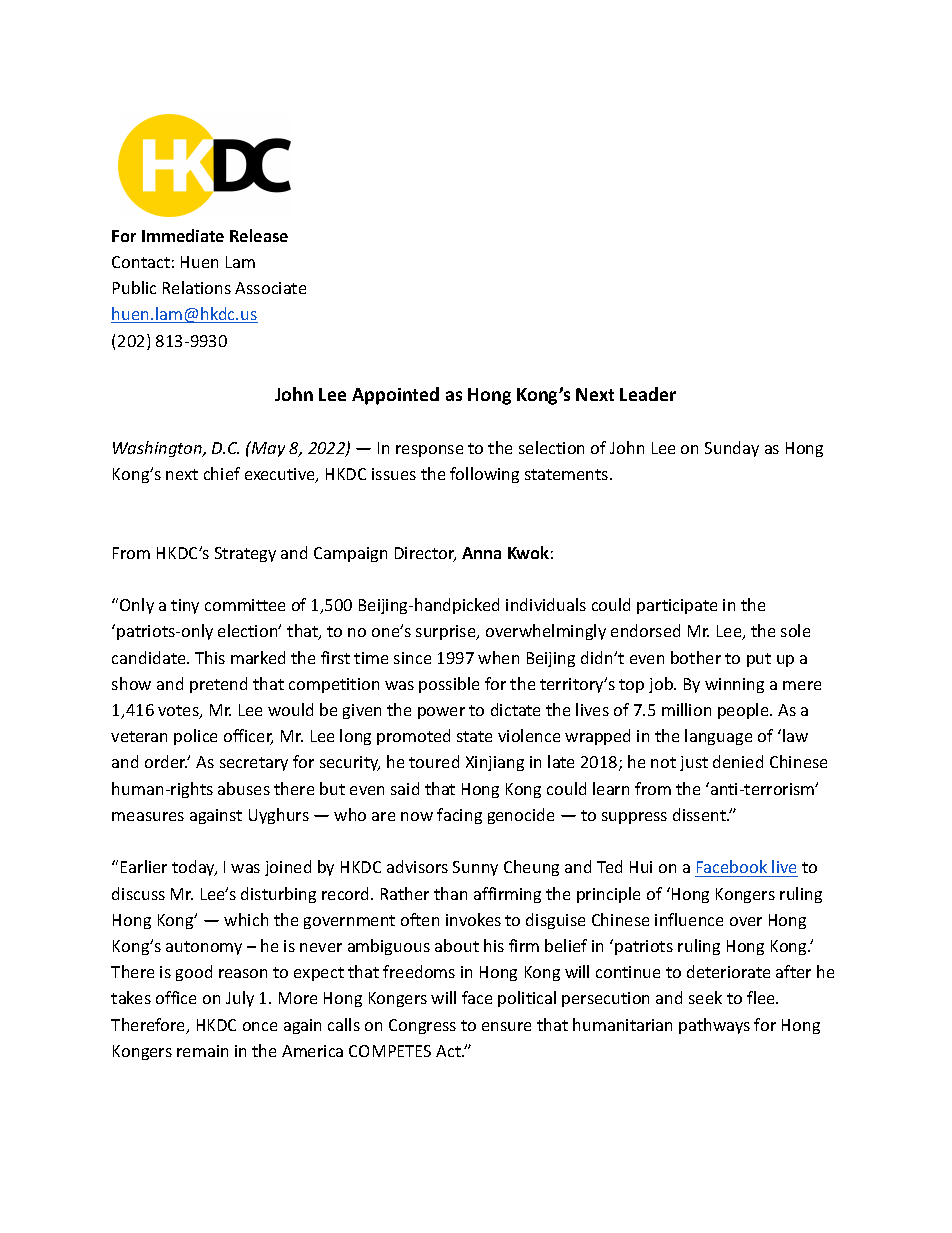  Describe the element at coordinates (738, 761) in the screenshot. I see `denied` at that location.
